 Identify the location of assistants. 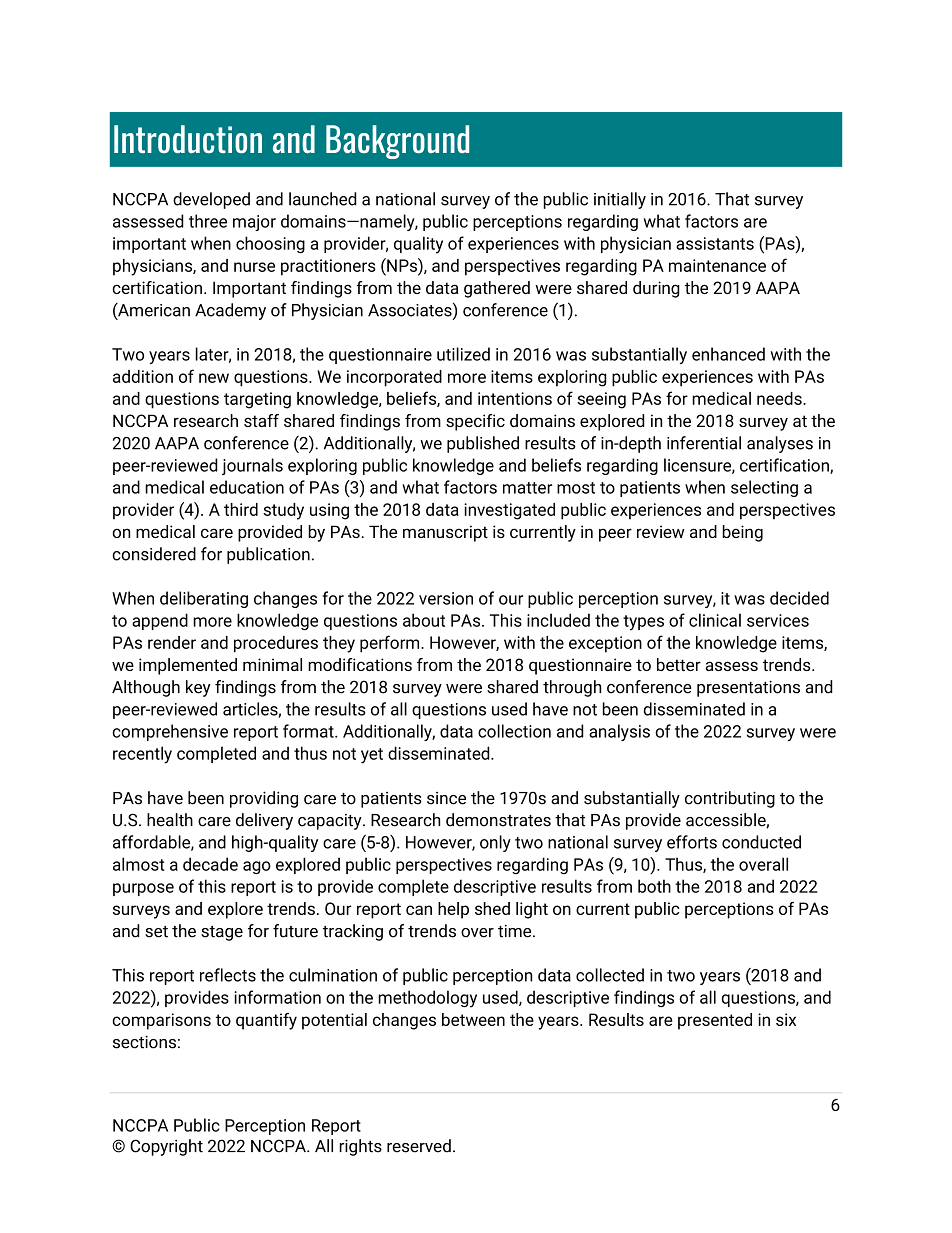
(715, 243).
